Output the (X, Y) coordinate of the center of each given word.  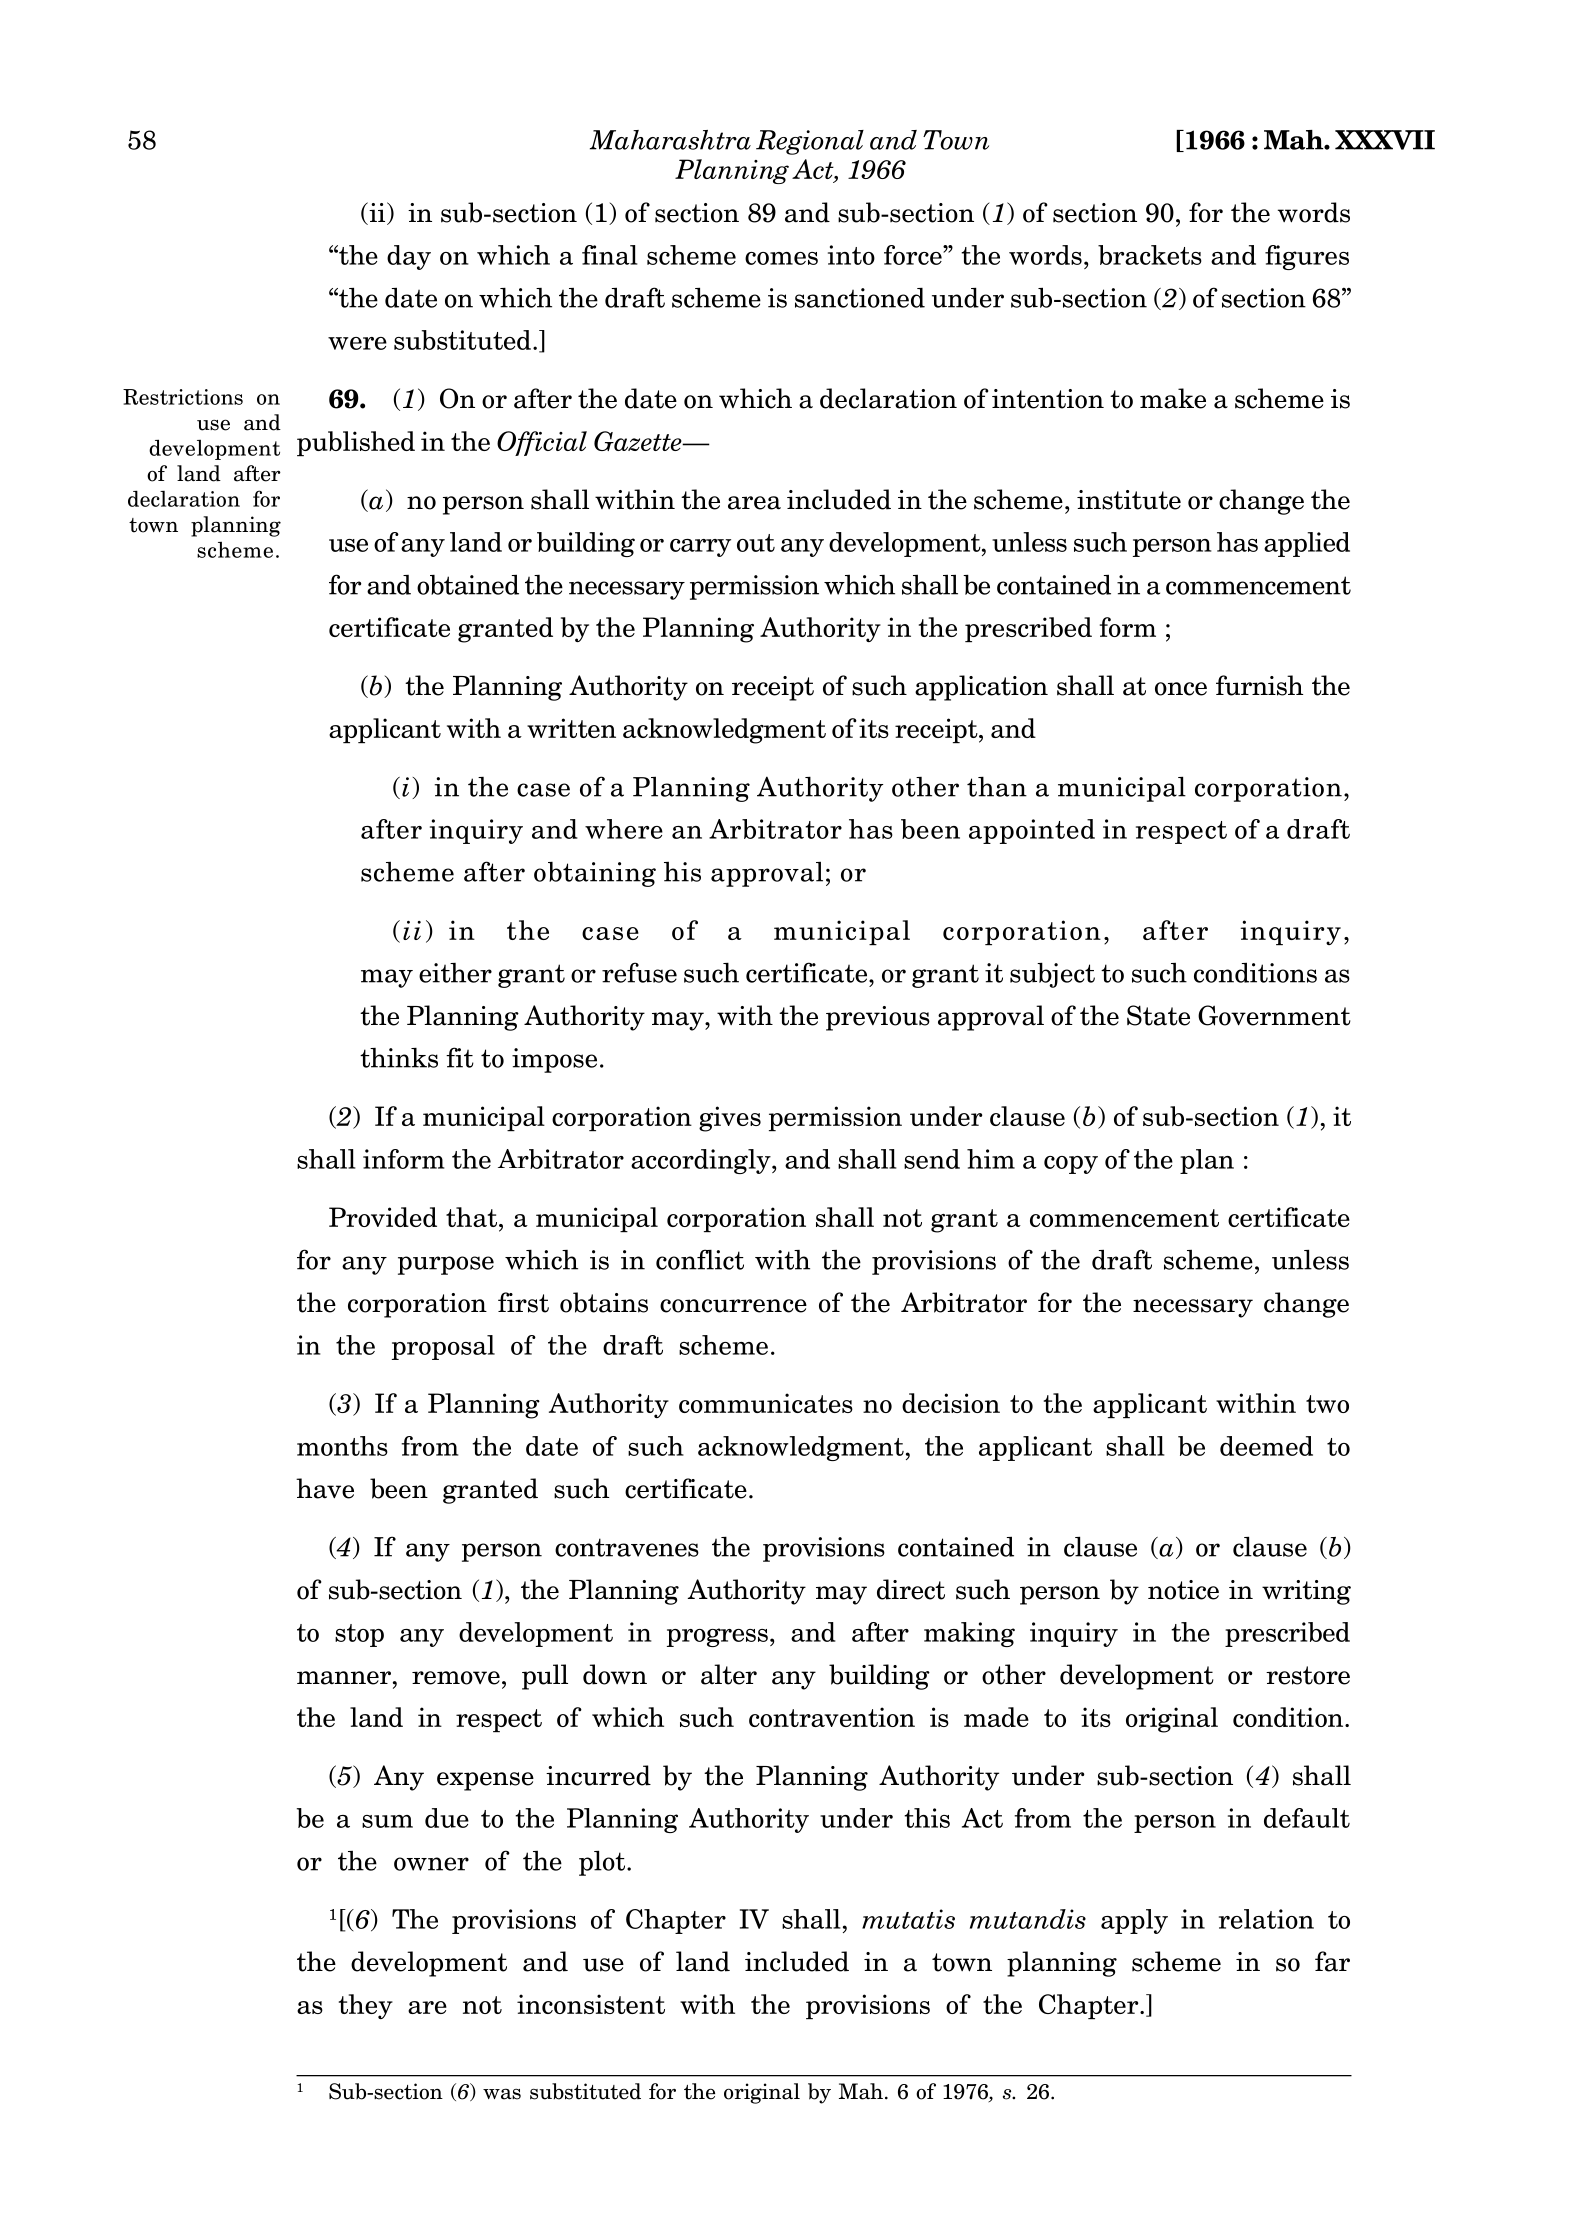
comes (781, 258)
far (1332, 1961)
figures (1307, 257)
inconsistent (591, 2004)
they (366, 2006)
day (409, 257)
